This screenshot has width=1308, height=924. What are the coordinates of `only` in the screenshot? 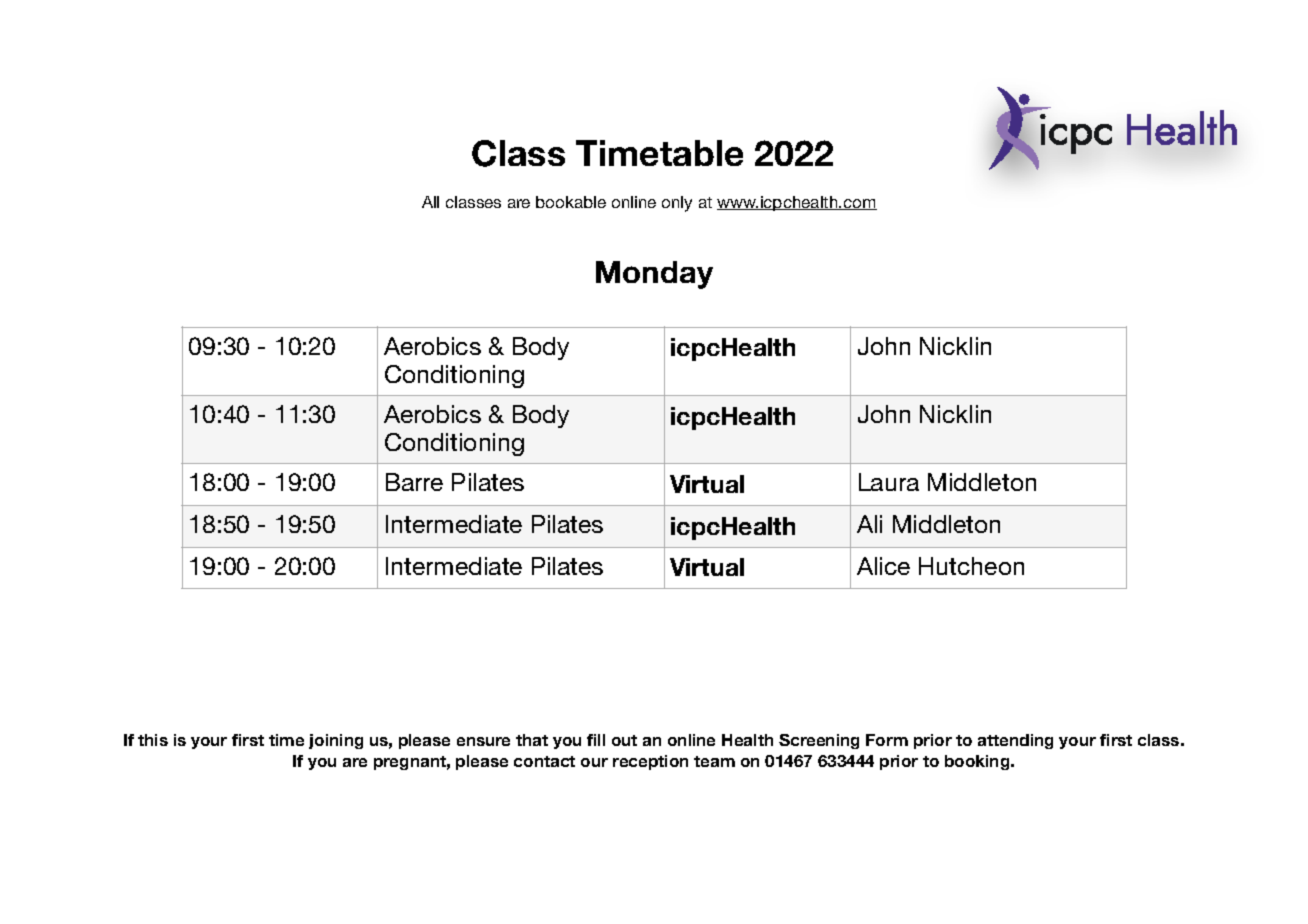 It's located at (677, 204).
